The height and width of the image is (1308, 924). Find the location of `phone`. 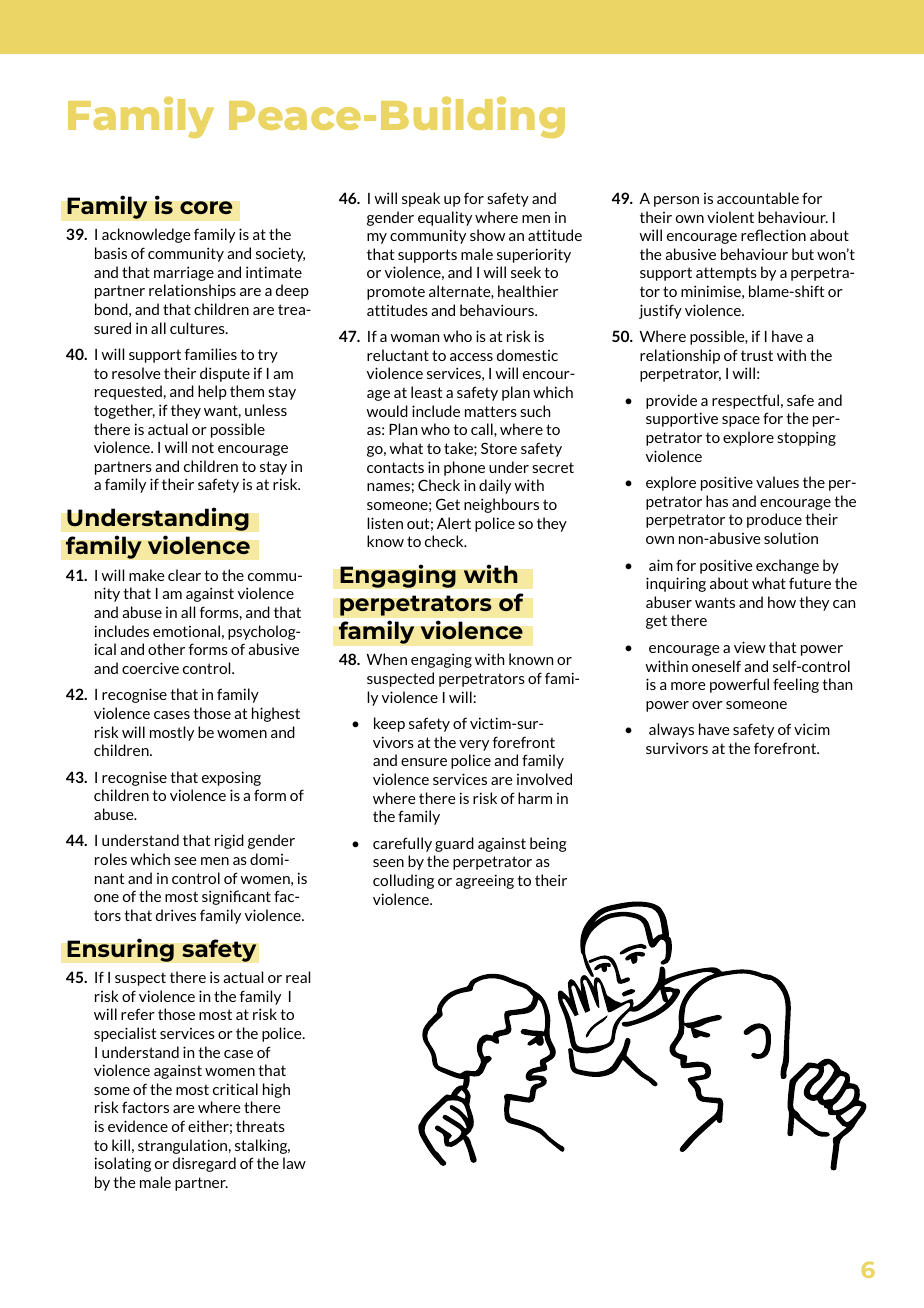

phone is located at coordinates (464, 468).
